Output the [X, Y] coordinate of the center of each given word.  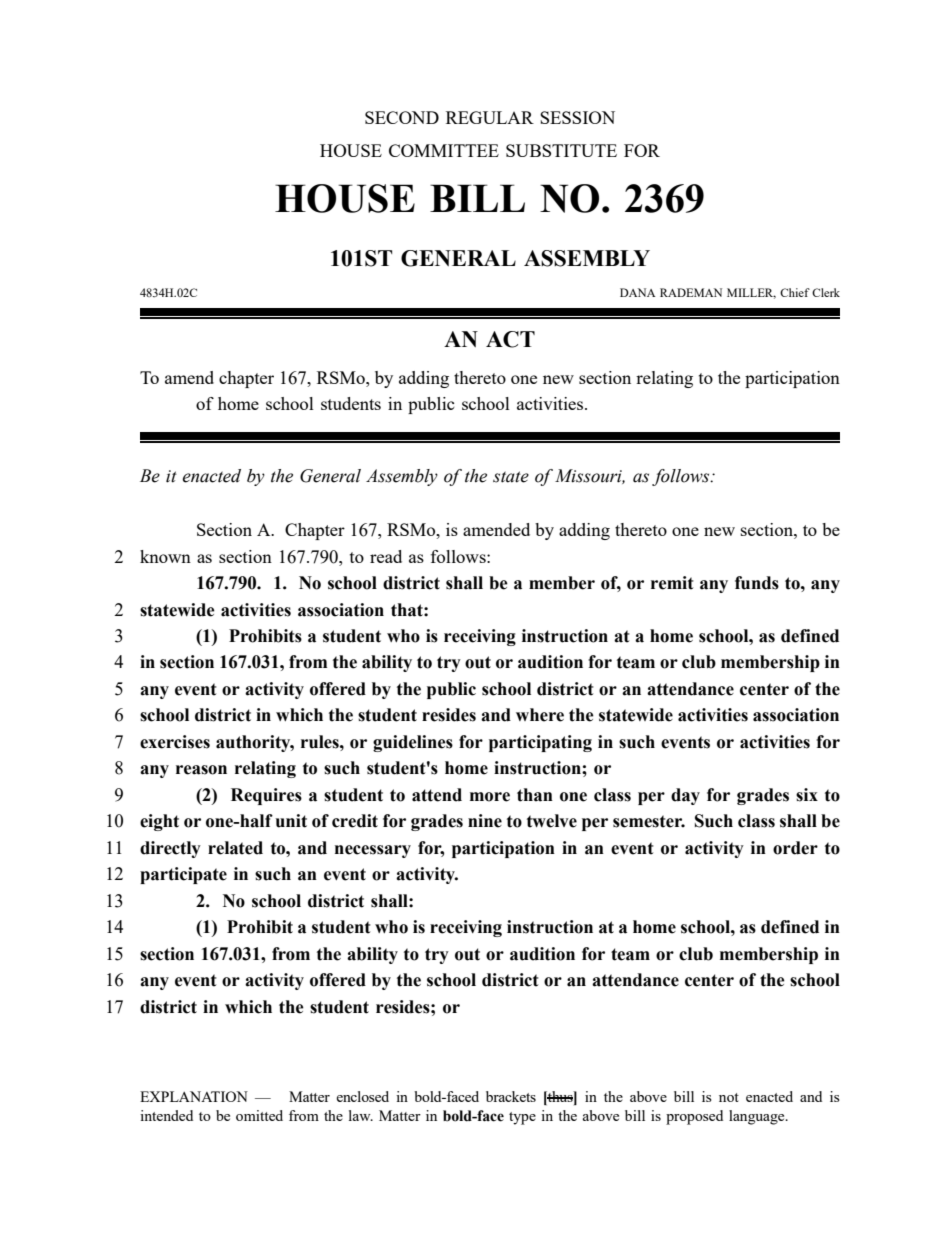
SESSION [577, 117]
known [165, 556]
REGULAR [490, 117]
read [386, 556]
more [490, 797]
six [807, 795]
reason [201, 770]
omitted [259, 1115]
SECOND [402, 117]
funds [757, 583]
